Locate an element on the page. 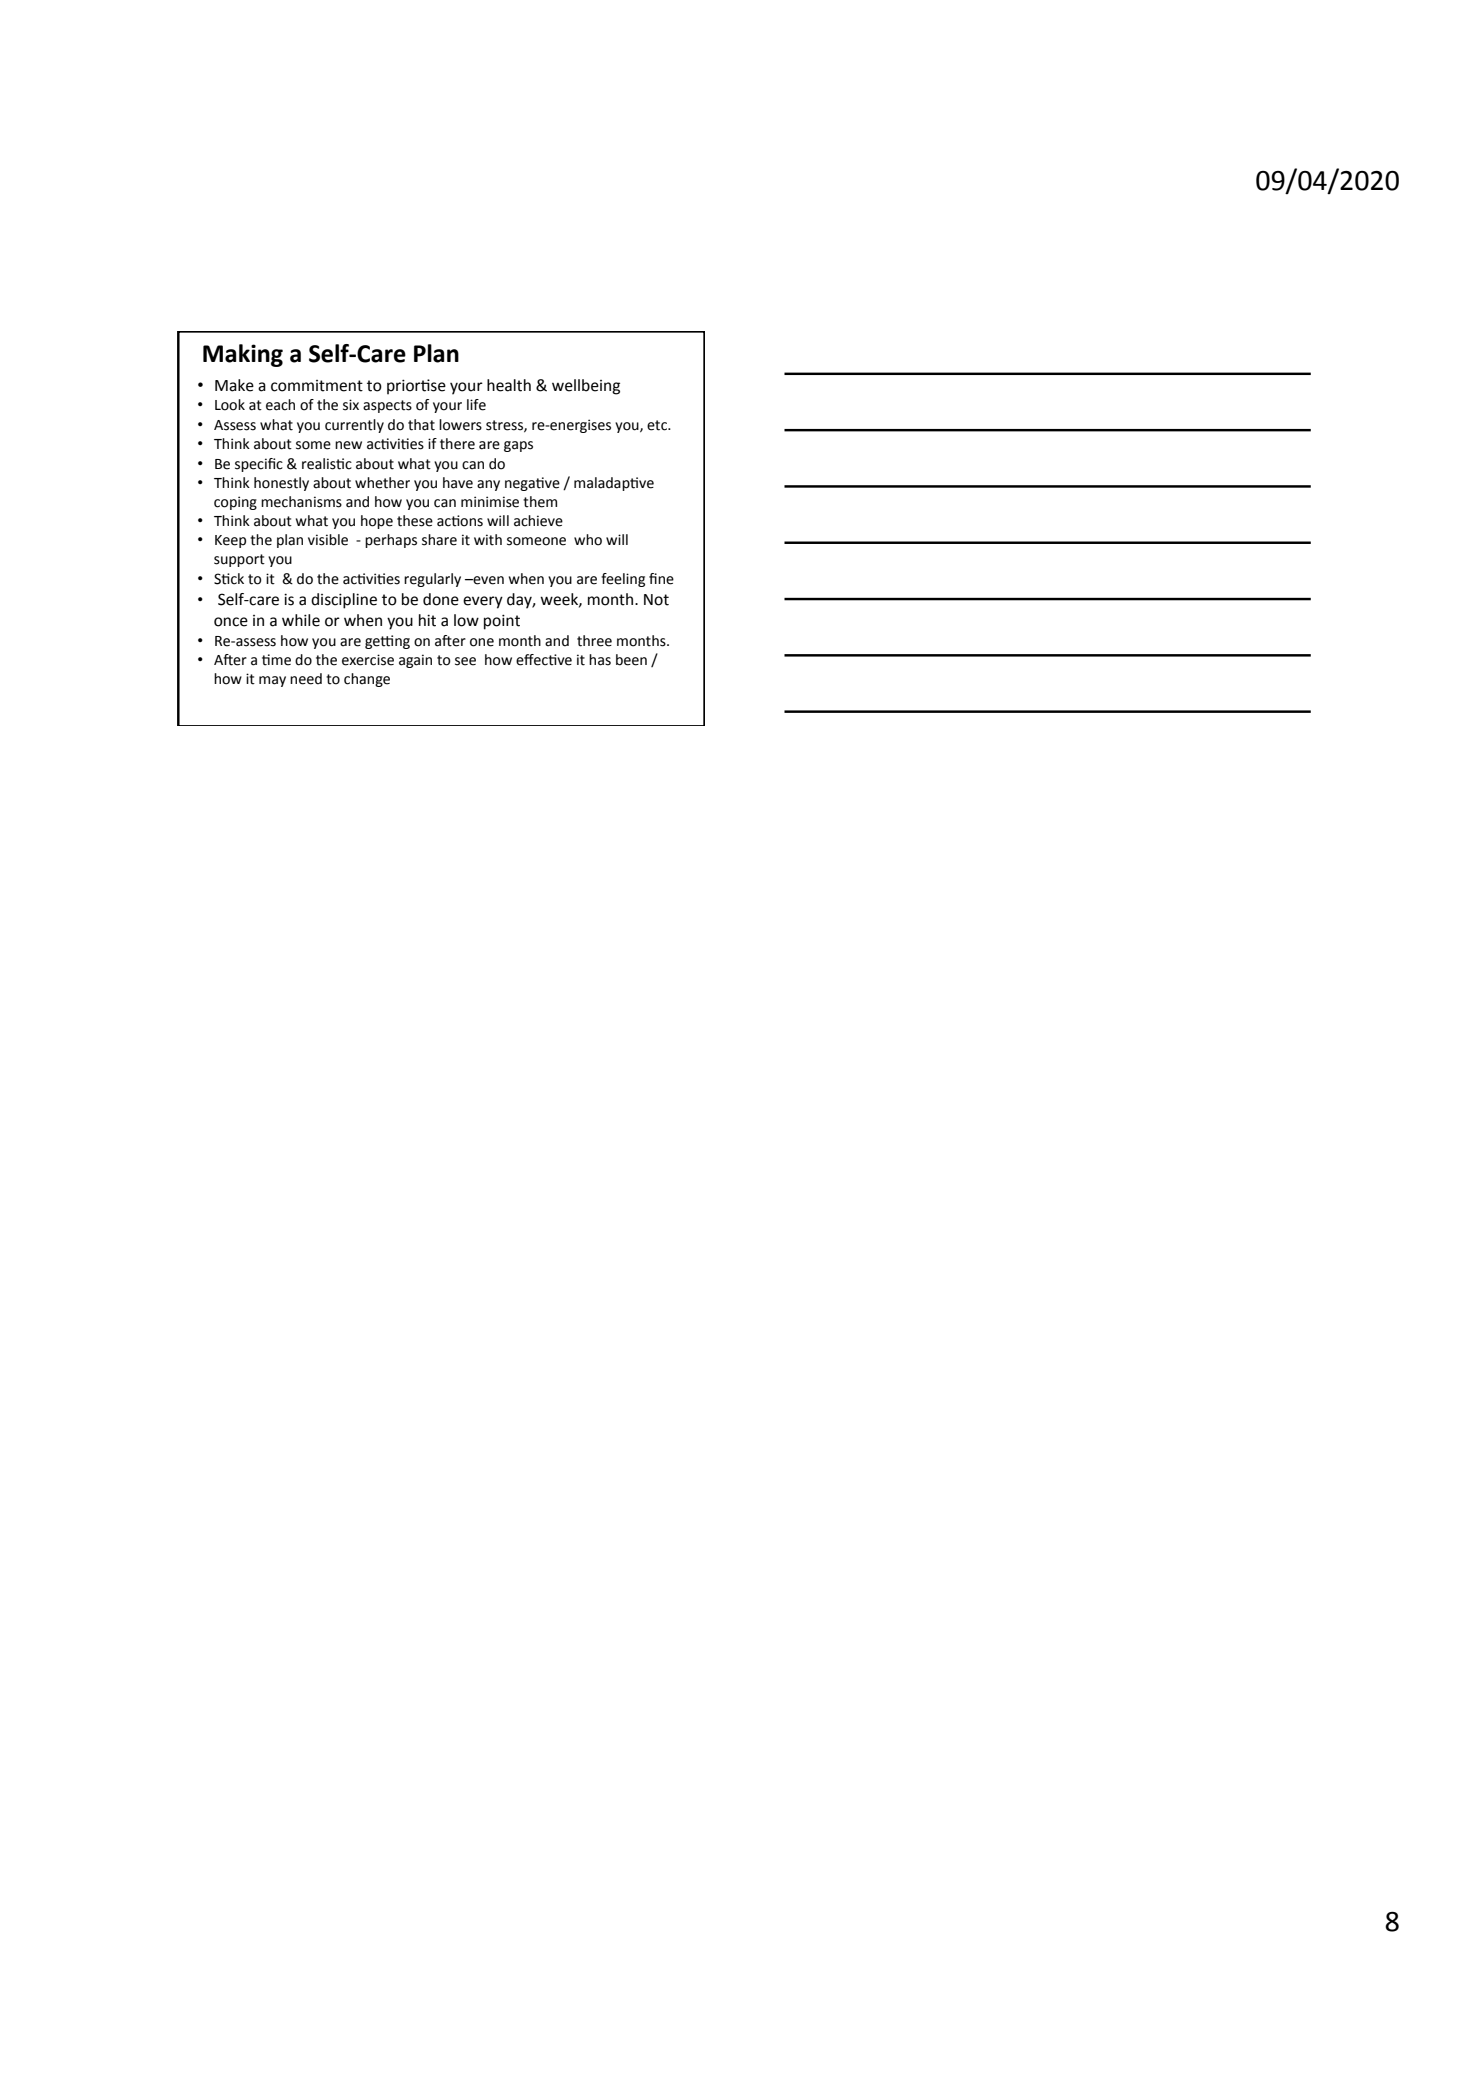 The height and width of the image is (2099, 1484). wellbeing is located at coordinates (586, 387).
